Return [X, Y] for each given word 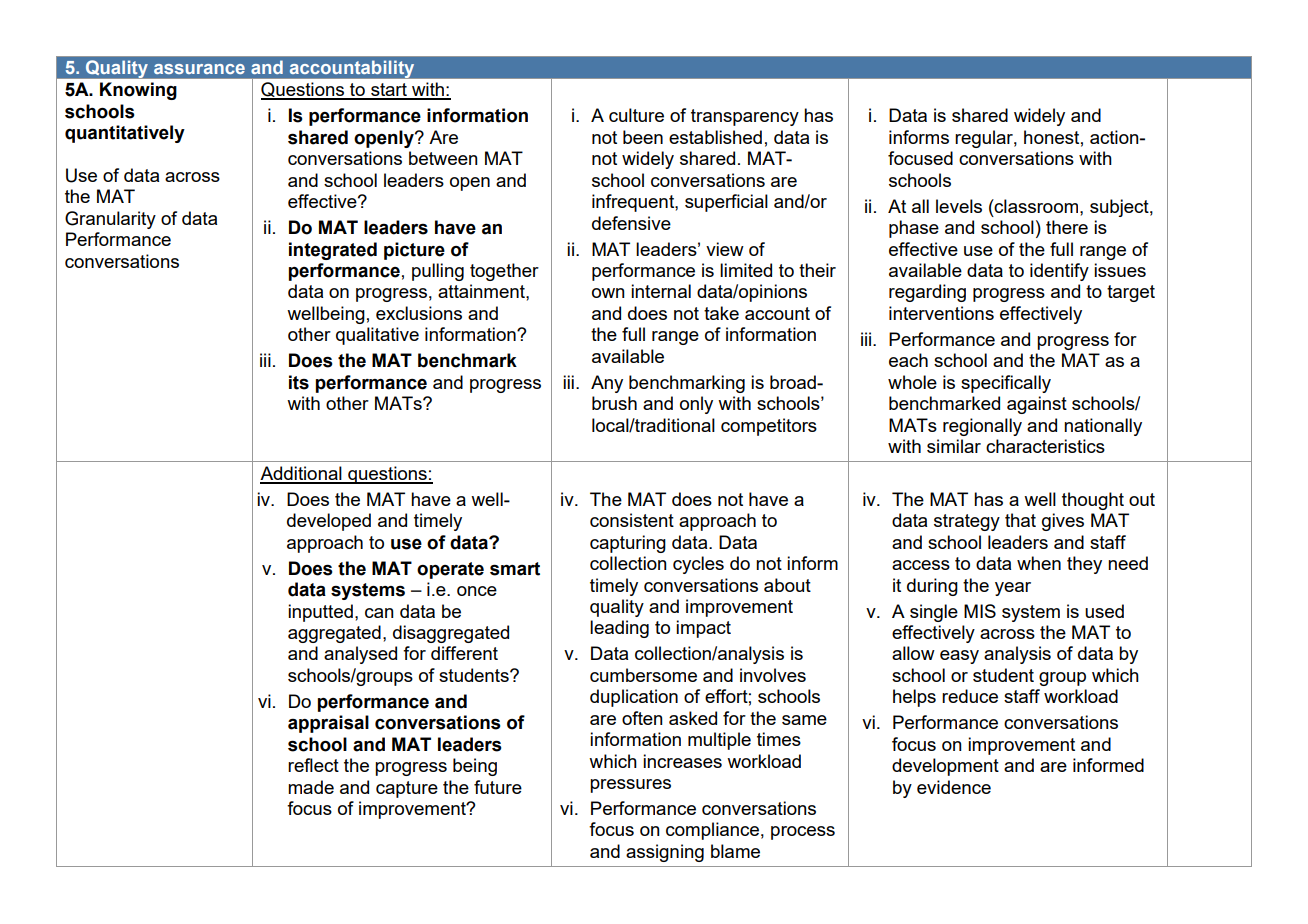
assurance [199, 69]
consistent [632, 520]
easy [959, 657]
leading [619, 629]
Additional [302, 474]
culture [636, 115]
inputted [320, 613]
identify [1059, 272]
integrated [333, 251]
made [311, 787]
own [608, 293]
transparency [745, 117]
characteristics [1045, 446]
